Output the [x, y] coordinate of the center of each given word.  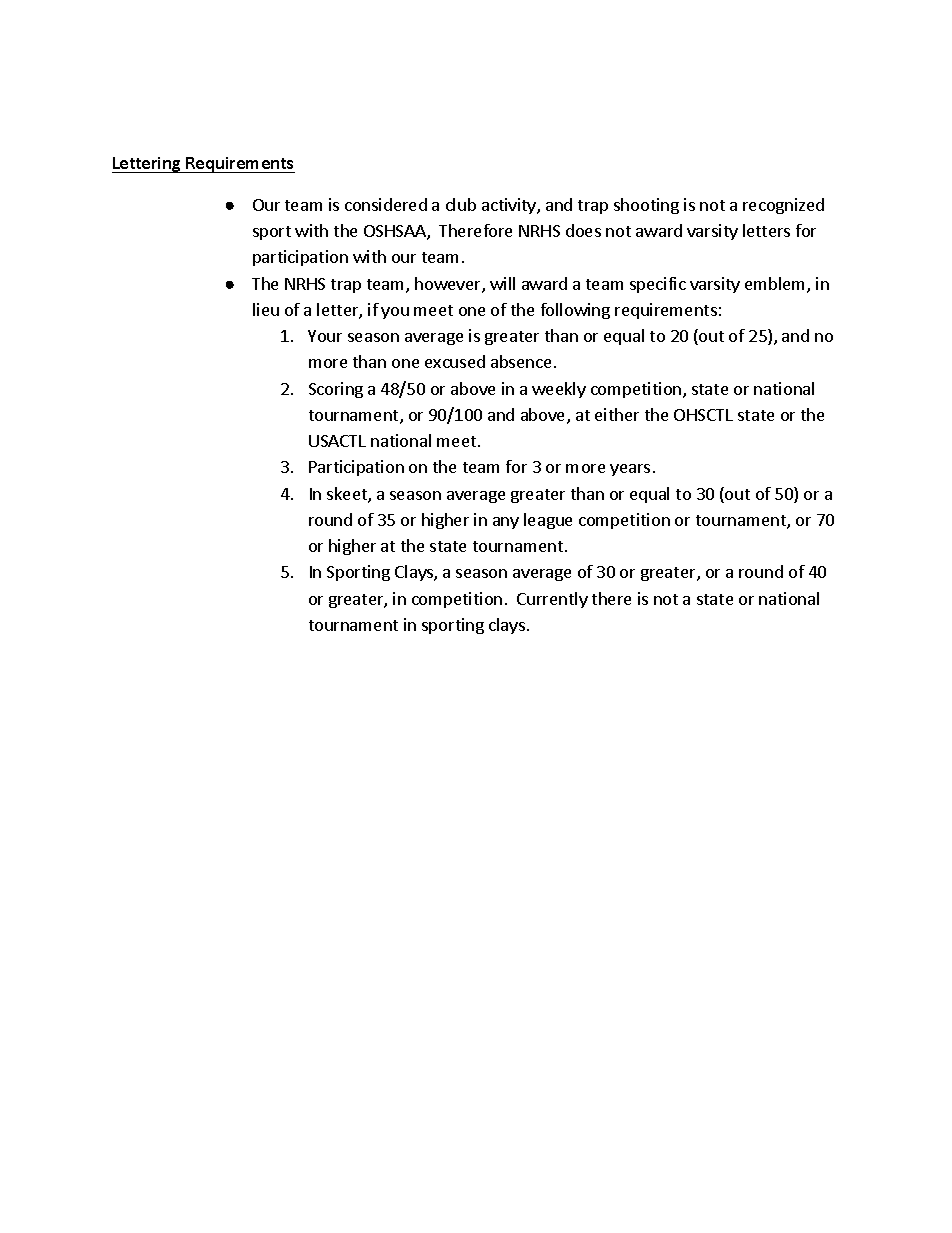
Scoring [336, 390]
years [630, 470]
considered [386, 204]
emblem [776, 285]
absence [521, 361]
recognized [783, 206]
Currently [552, 600]
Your [325, 336]
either [617, 414]
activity [510, 206]
